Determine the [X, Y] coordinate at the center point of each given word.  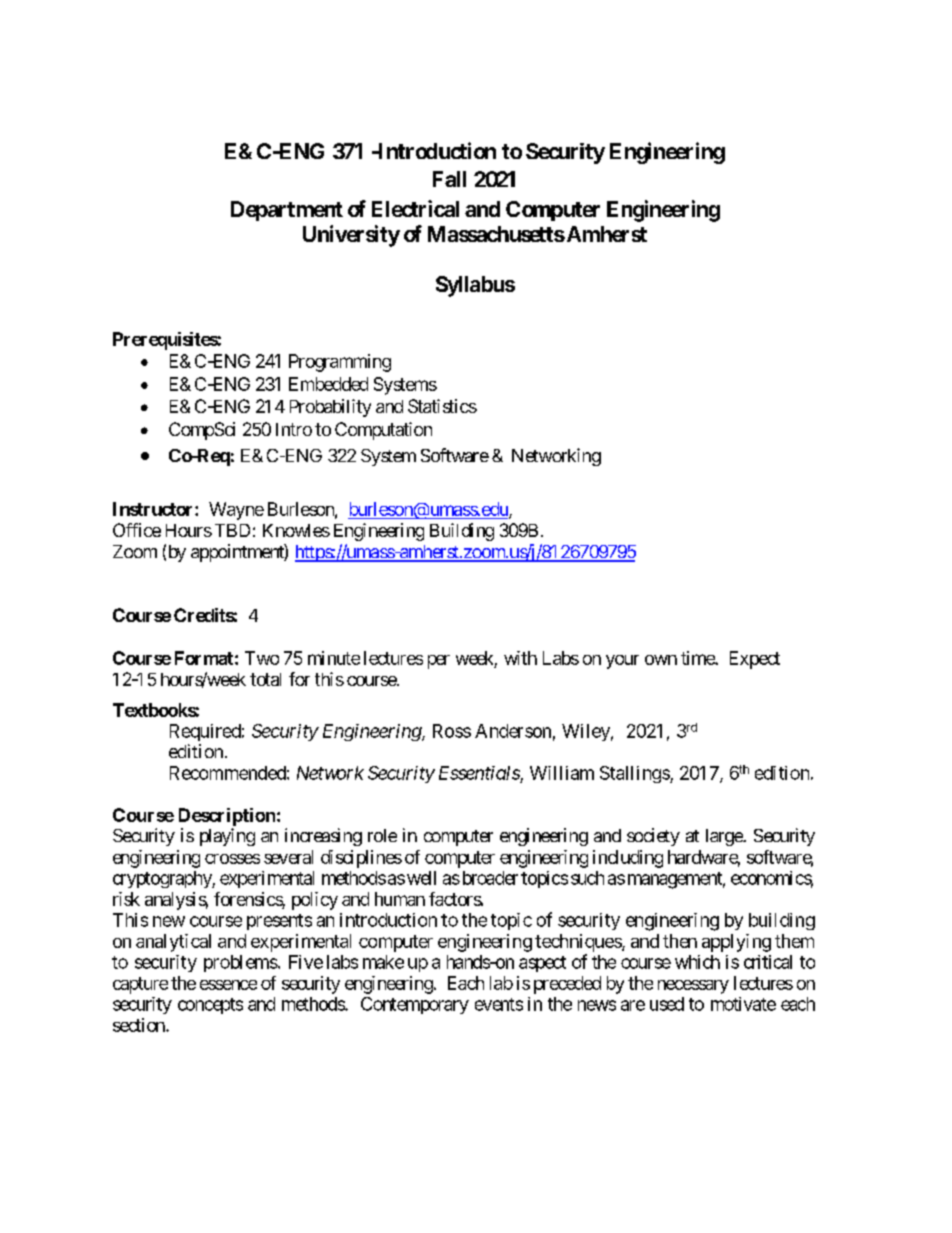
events [499, 1004]
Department [287, 211]
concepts [210, 1006]
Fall [449, 179]
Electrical [415, 208]
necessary [693, 987]
